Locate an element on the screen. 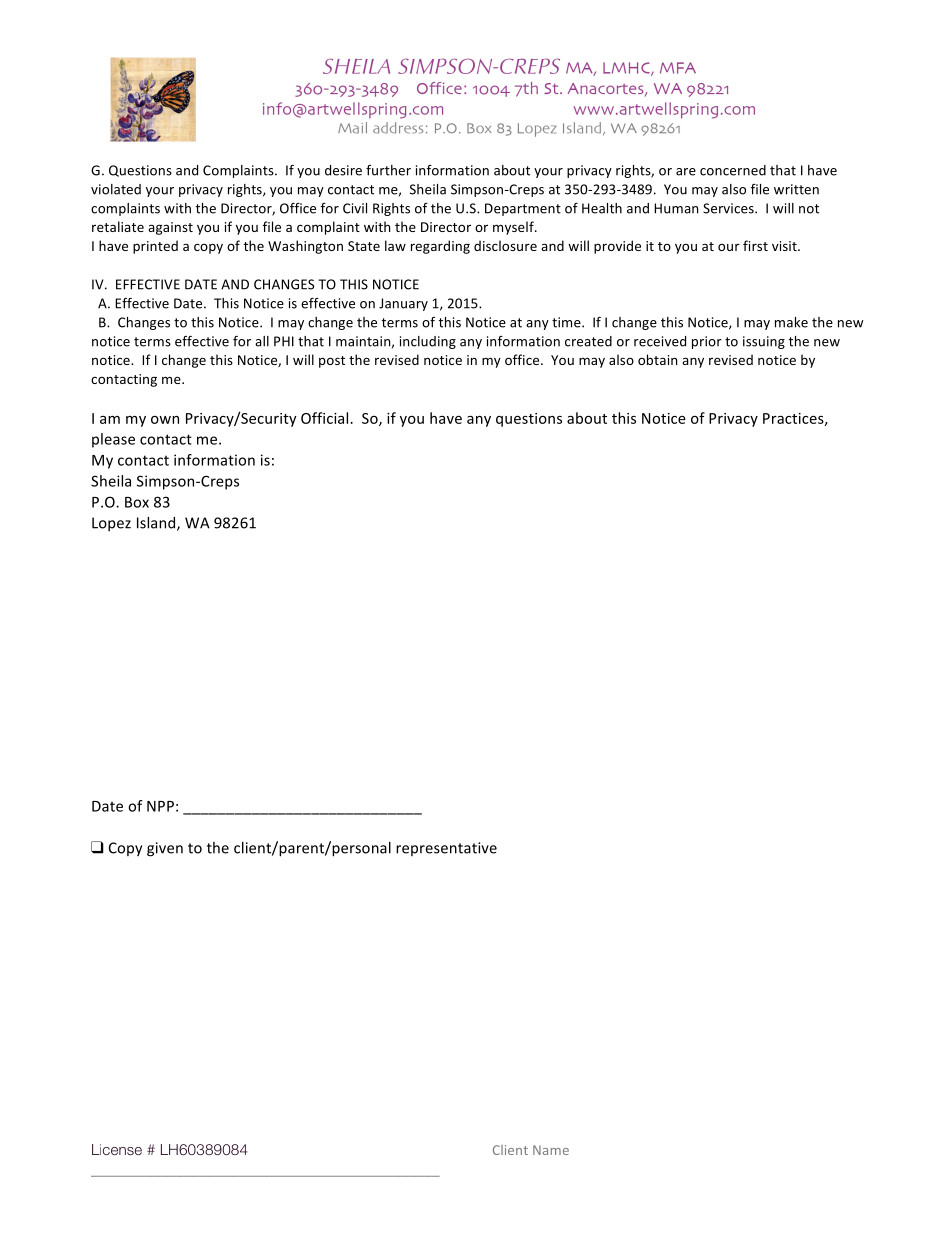 The width and height of the screenshot is (952, 1233). Name is located at coordinates (551, 1150).
